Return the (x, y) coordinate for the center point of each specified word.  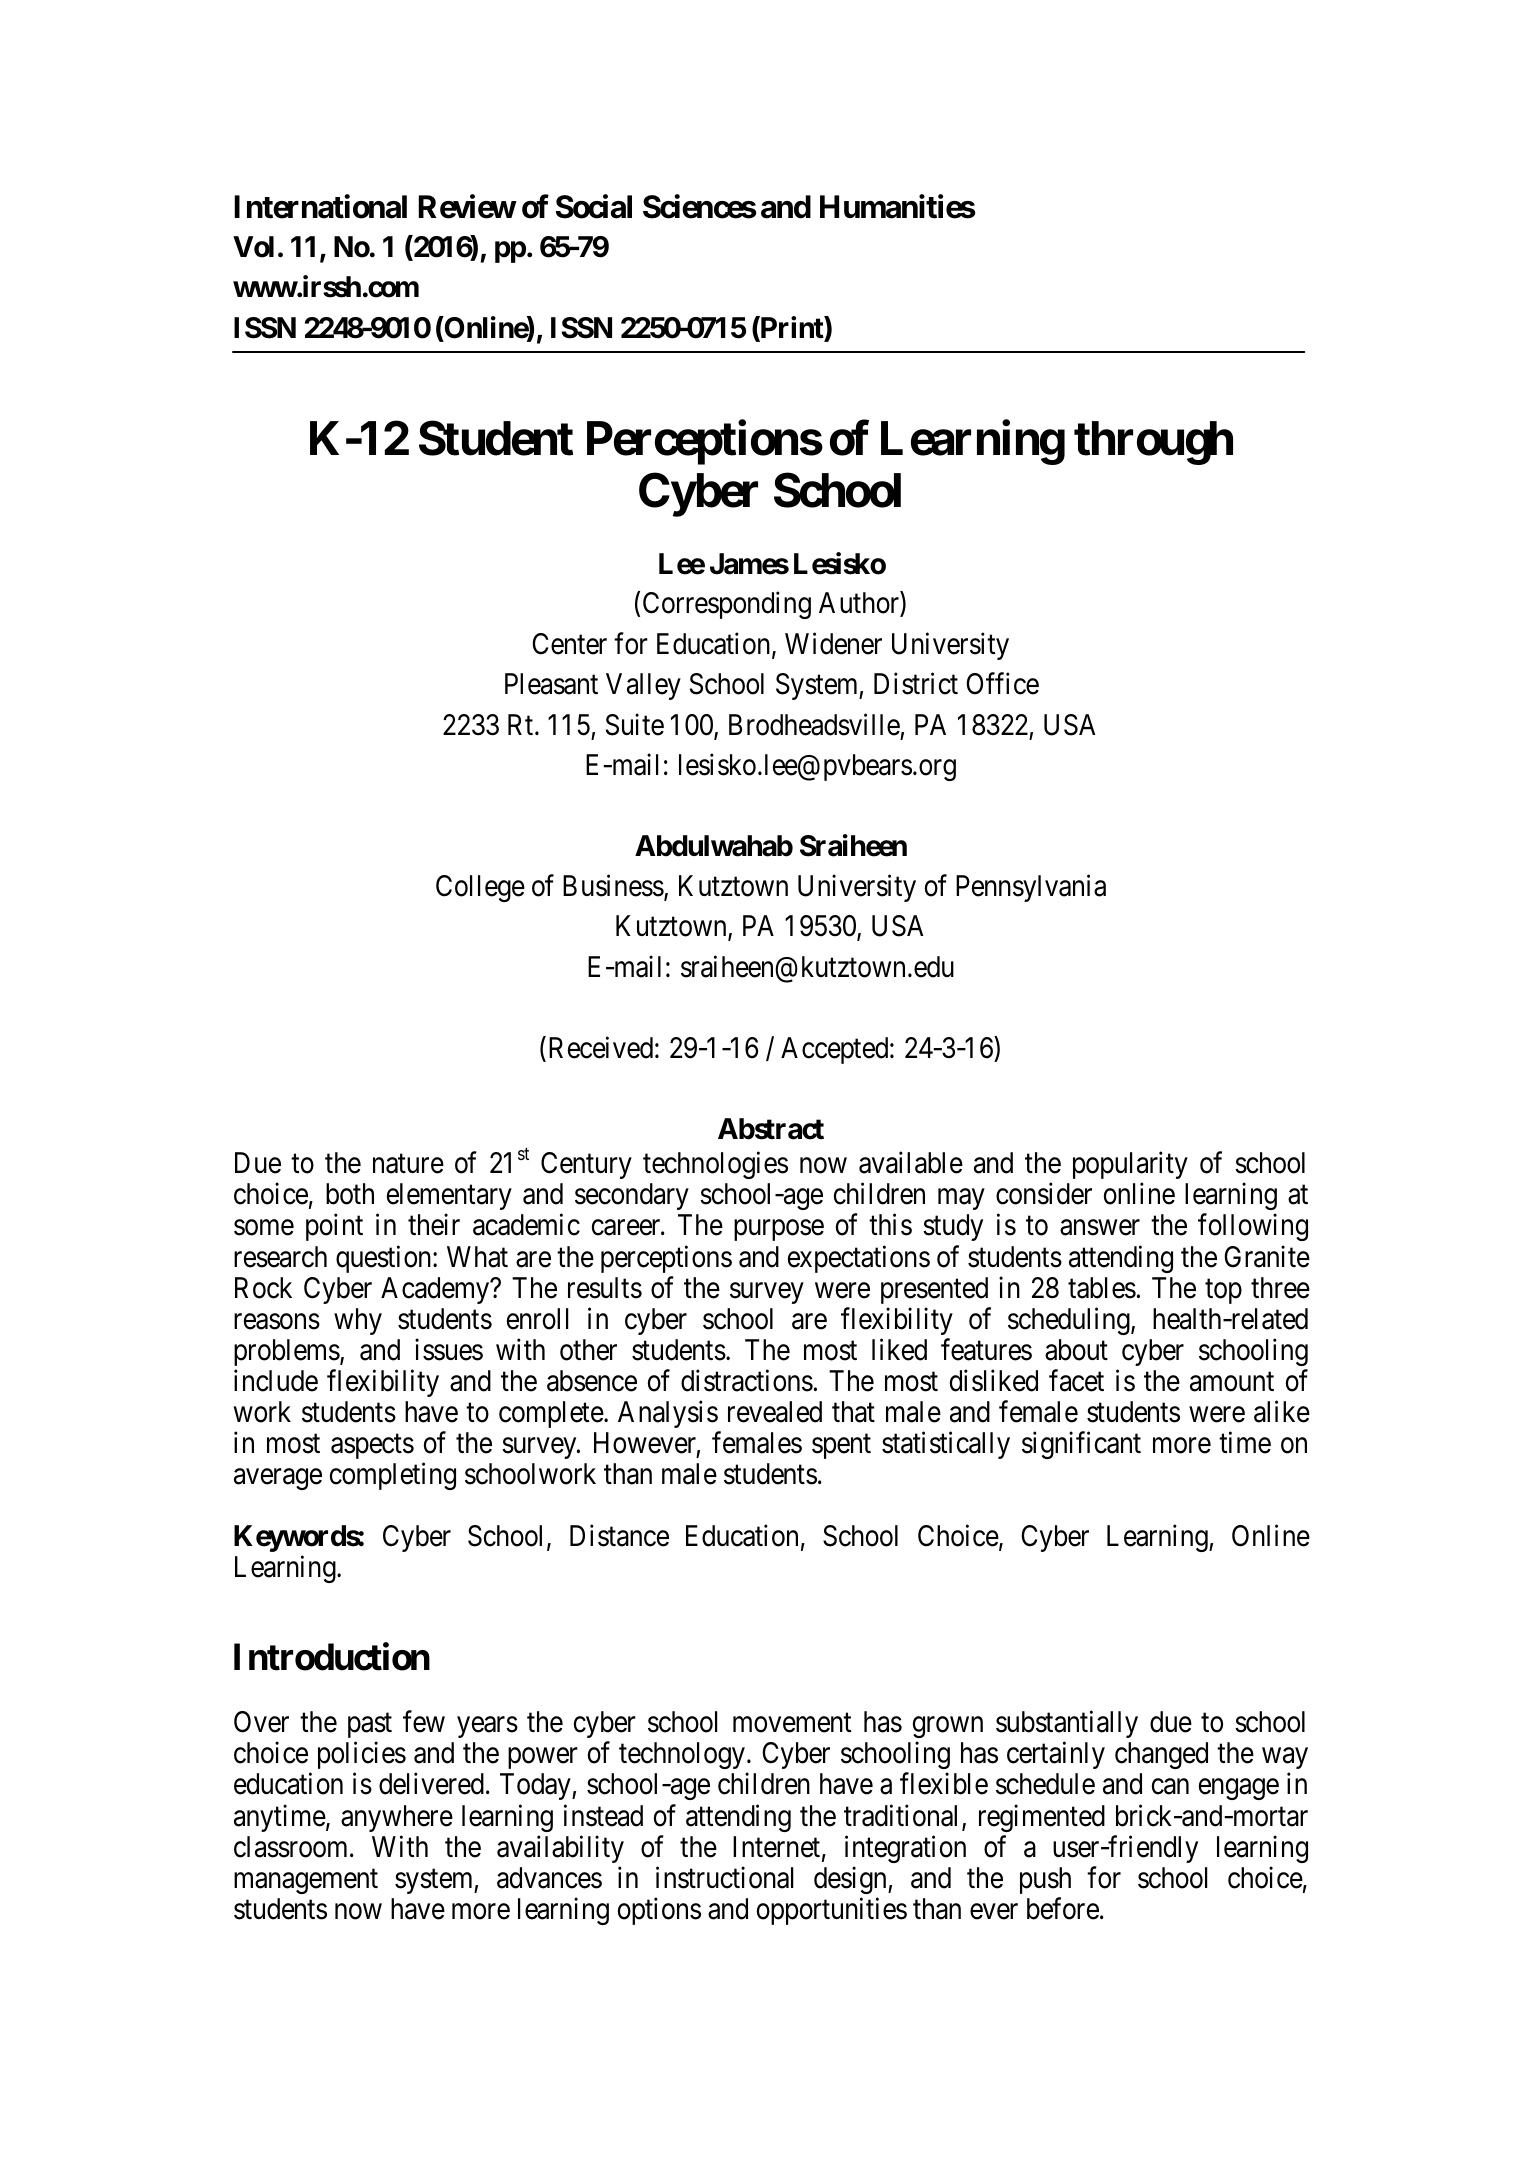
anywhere (397, 1818)
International (320, 206)
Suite (635, 724)
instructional (724, 1877)
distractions (747, 1380)
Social (594, 206)
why (358, 1321)
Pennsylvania (1031, 888)
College (480, 888)
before (1063, 1908)
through (1153, 443)
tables (1102, 1288)
